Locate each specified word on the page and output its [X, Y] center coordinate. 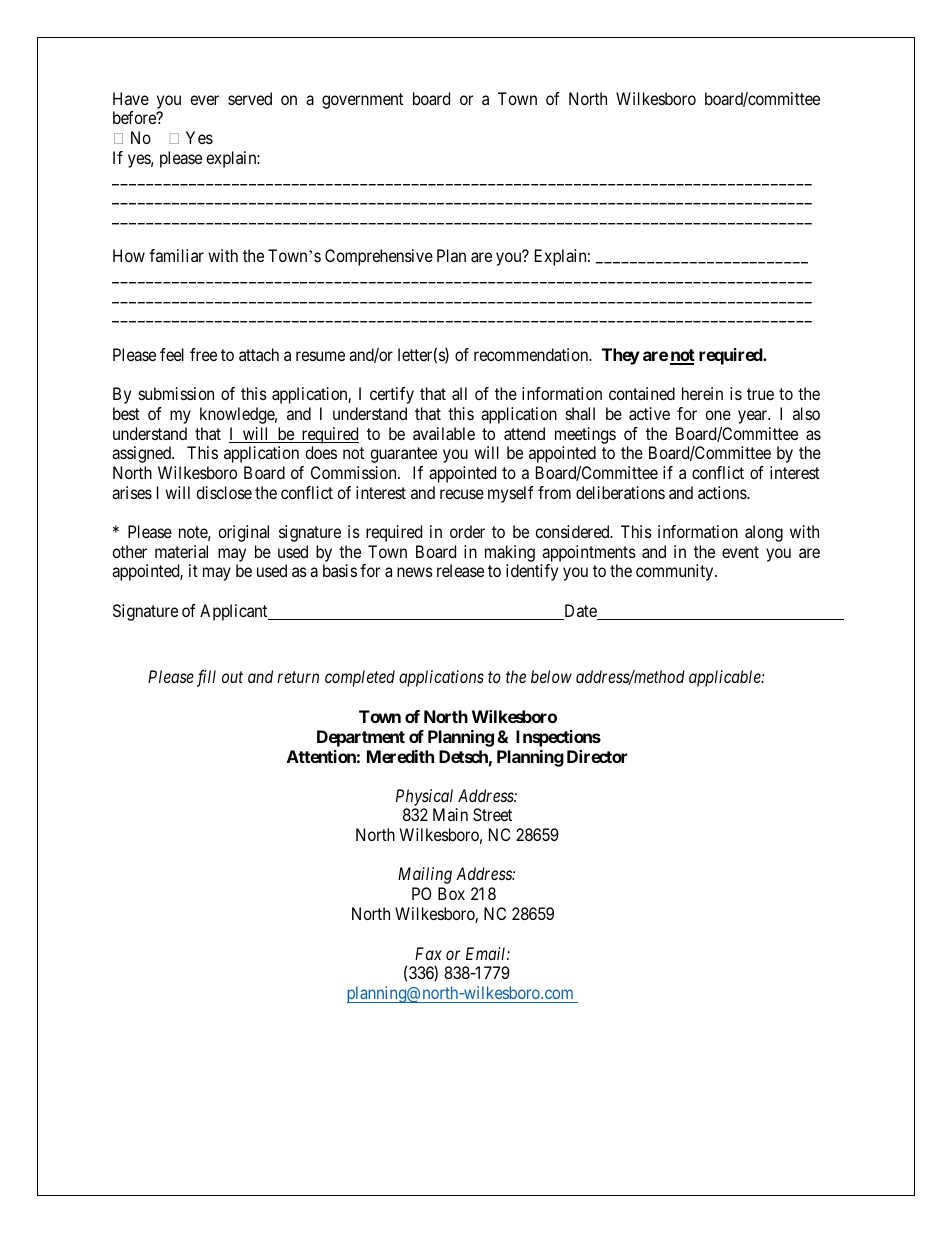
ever [204, 100]
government [362, 101]
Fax [428, 953]
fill [206, 678]
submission [176, 393]
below [551, 676]
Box [451, 893]
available [444, 433]
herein [702, 393]
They [621, 356]
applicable [726, 678]
